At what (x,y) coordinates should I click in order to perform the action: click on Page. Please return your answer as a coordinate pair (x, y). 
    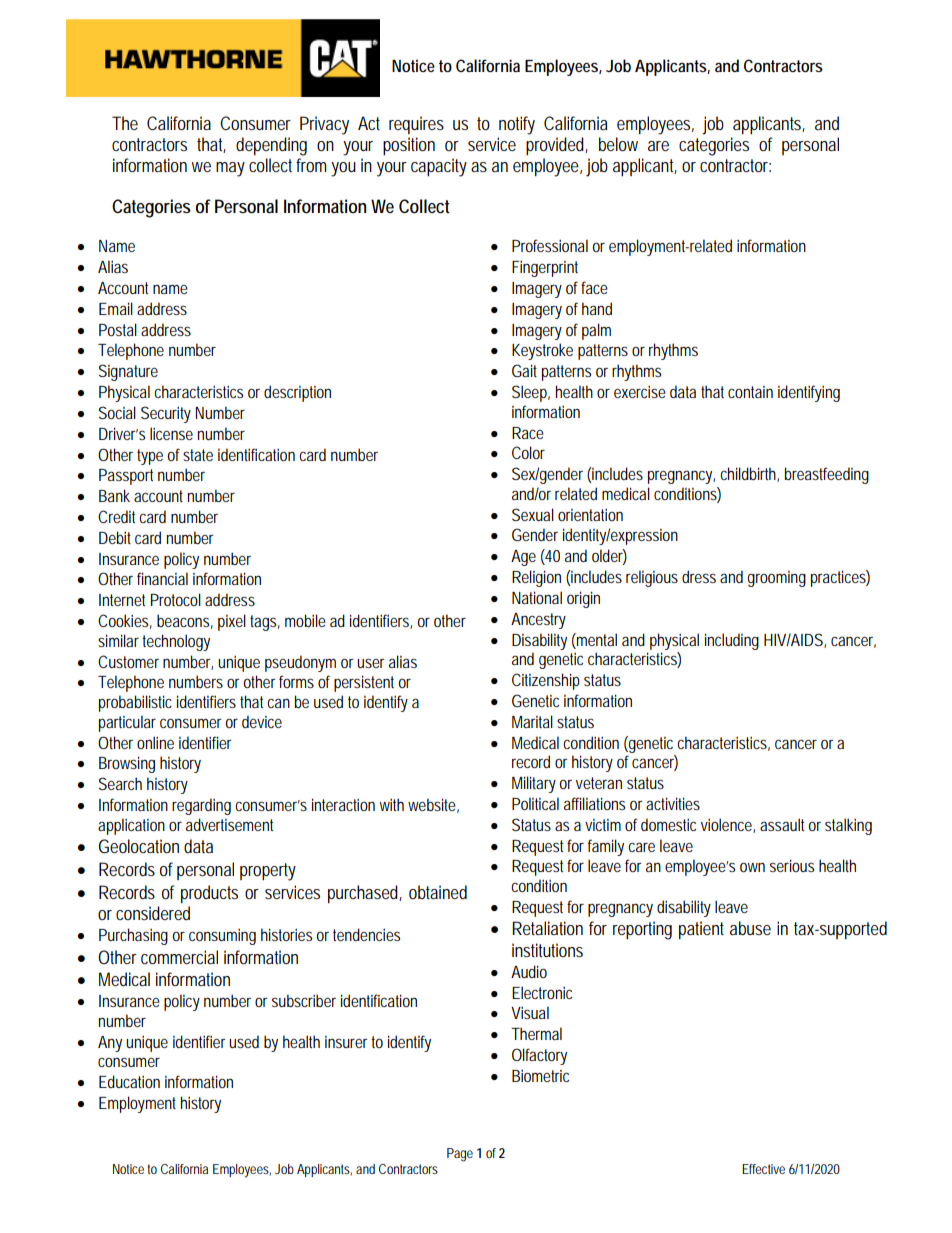
    Looking at the image, I should click on (460, 1155).
